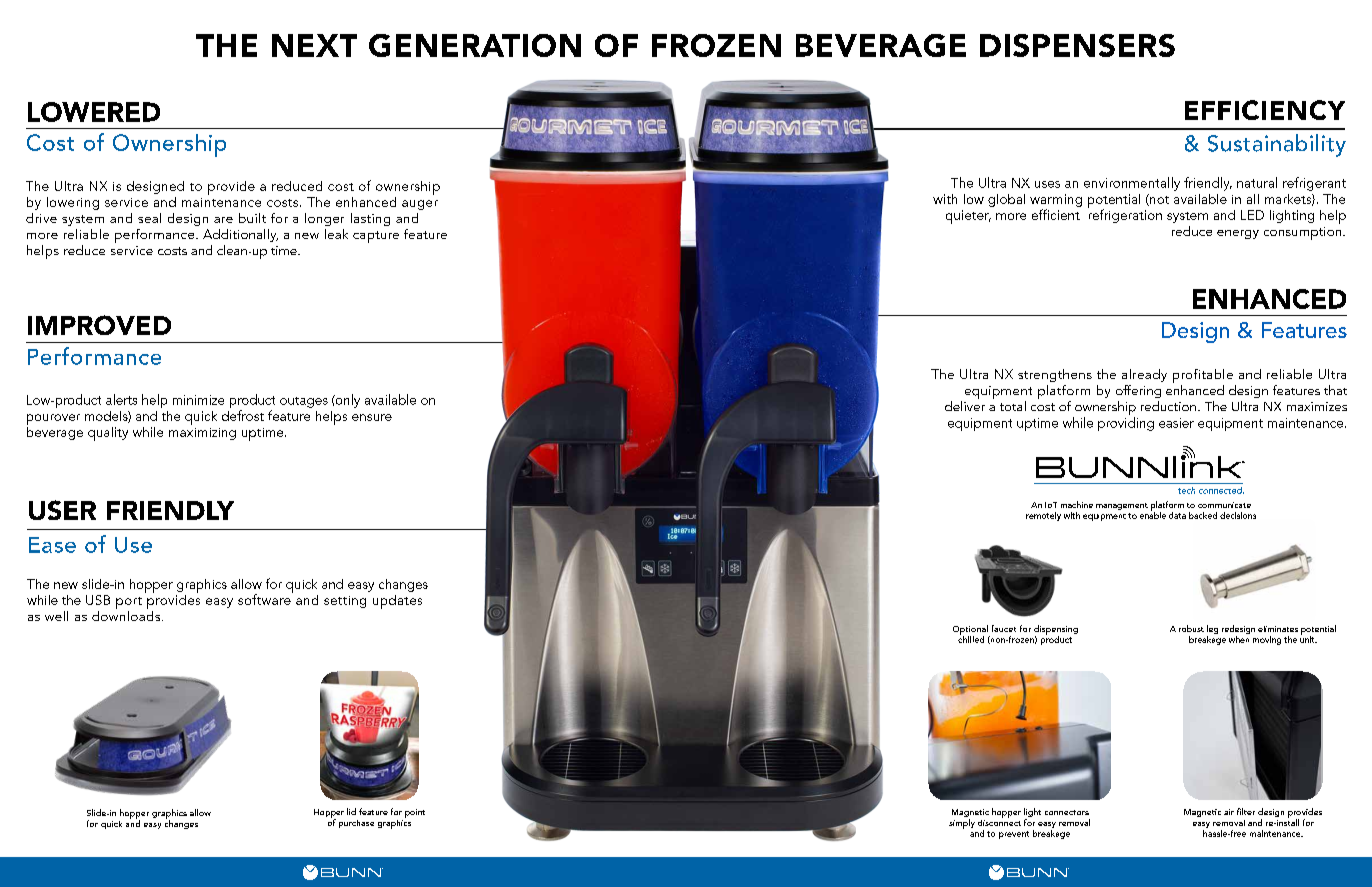  Describe the element at coordinates (356, 824) in the document. I see `purchase` at that location.
